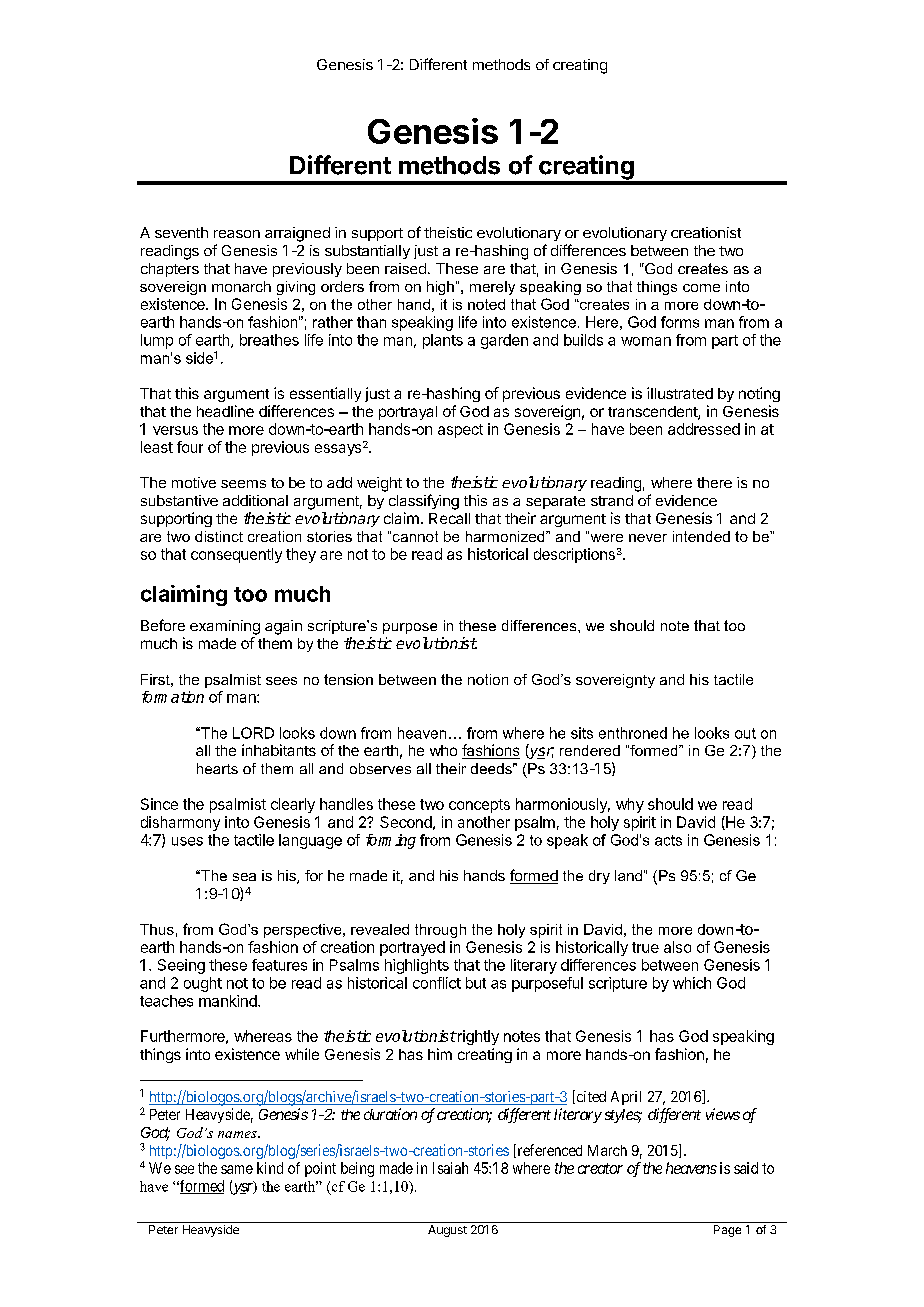  Describe the element at coordinates (447, 1231) in the image. I see `August` at that location.
